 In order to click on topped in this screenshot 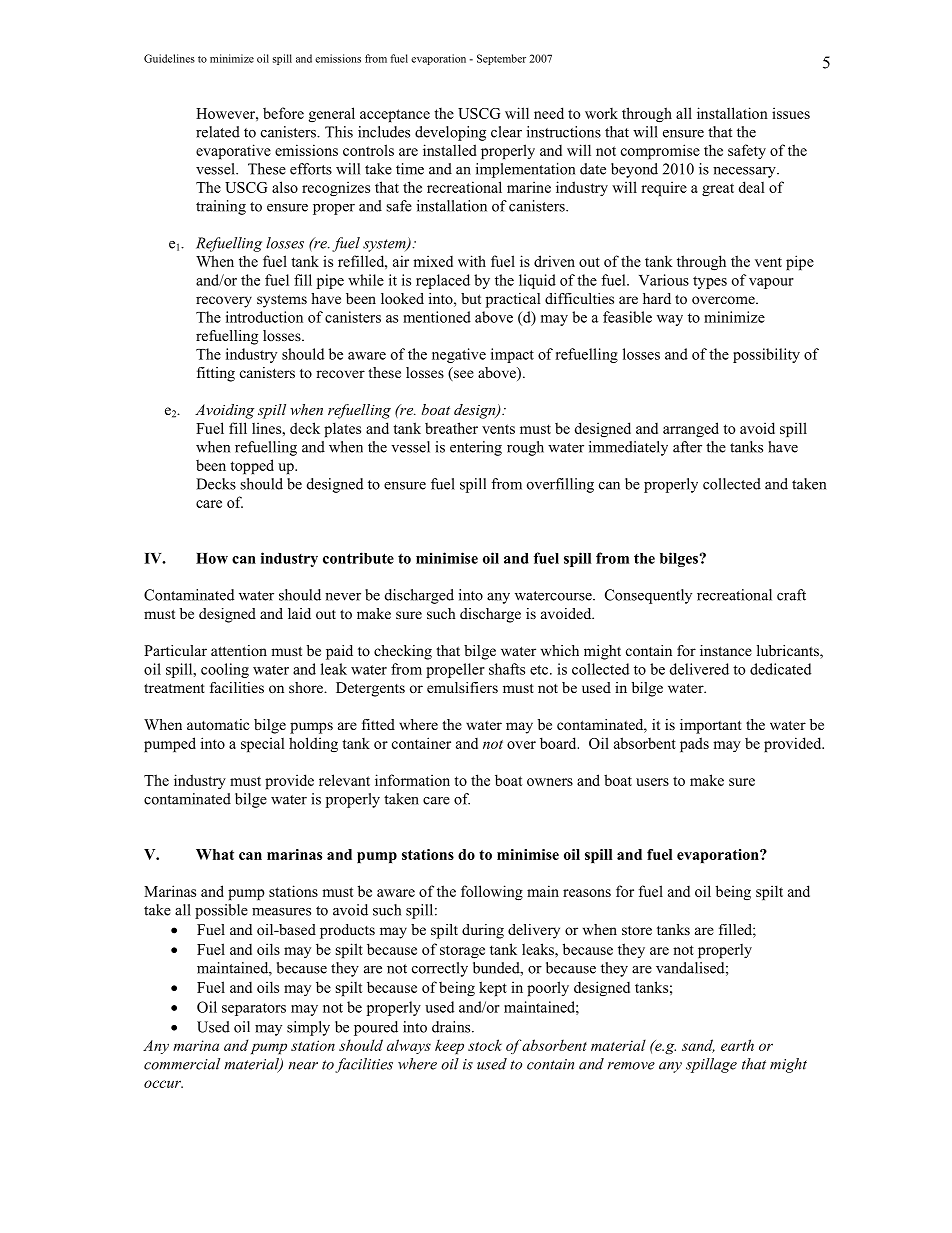, I will do `click(252, 466)`.
